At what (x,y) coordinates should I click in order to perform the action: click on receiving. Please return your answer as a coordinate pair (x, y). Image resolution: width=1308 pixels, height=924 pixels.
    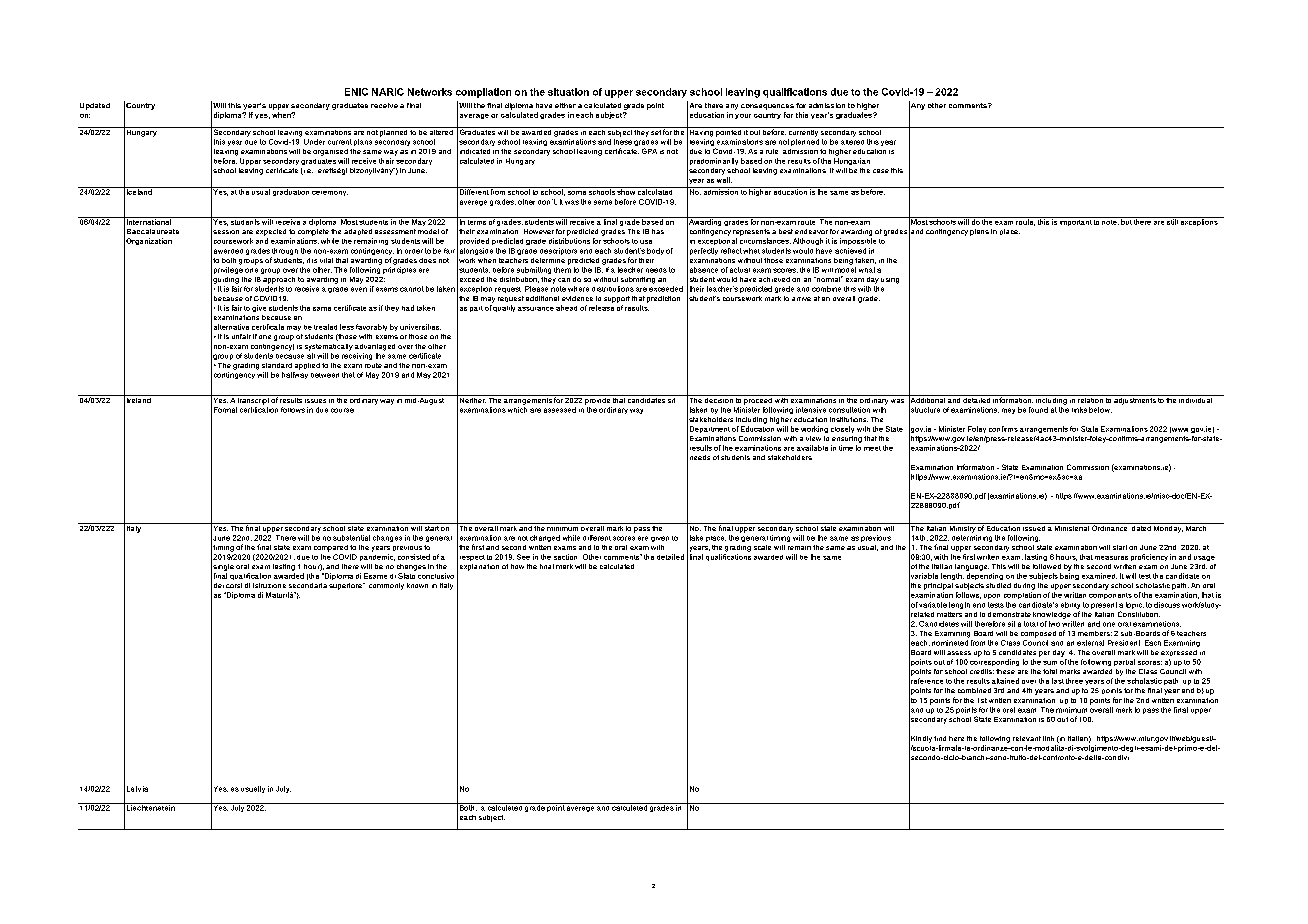
    Looking at the image, I should click on (357, 356).
